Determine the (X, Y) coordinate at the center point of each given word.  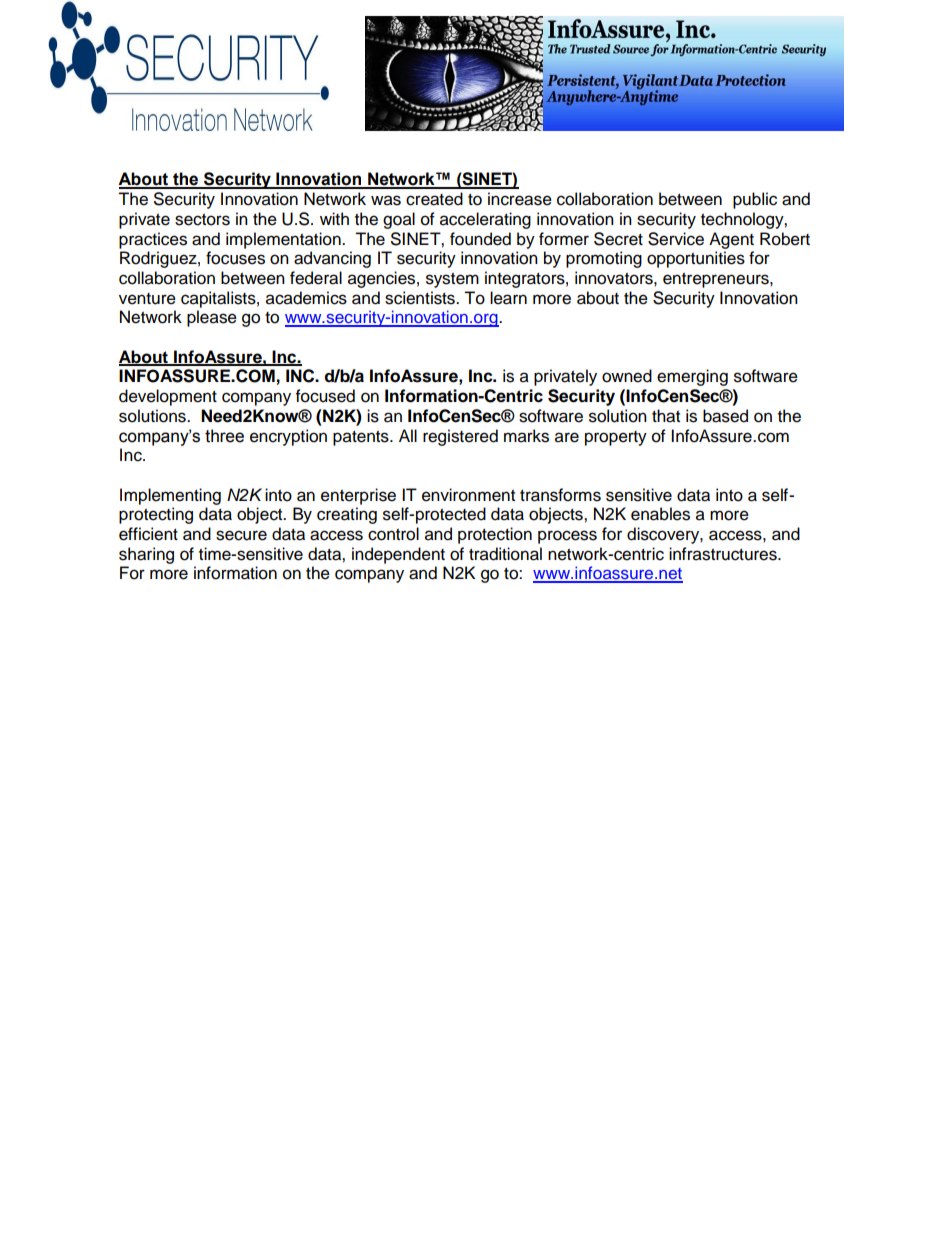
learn (508, 298)
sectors (202, 220)
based (725, 416)
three (224, 436)
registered (460, 437)
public (755, 200)
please (212, 318)
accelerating (485, 220)
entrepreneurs (717, 280)
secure (241, 535)
